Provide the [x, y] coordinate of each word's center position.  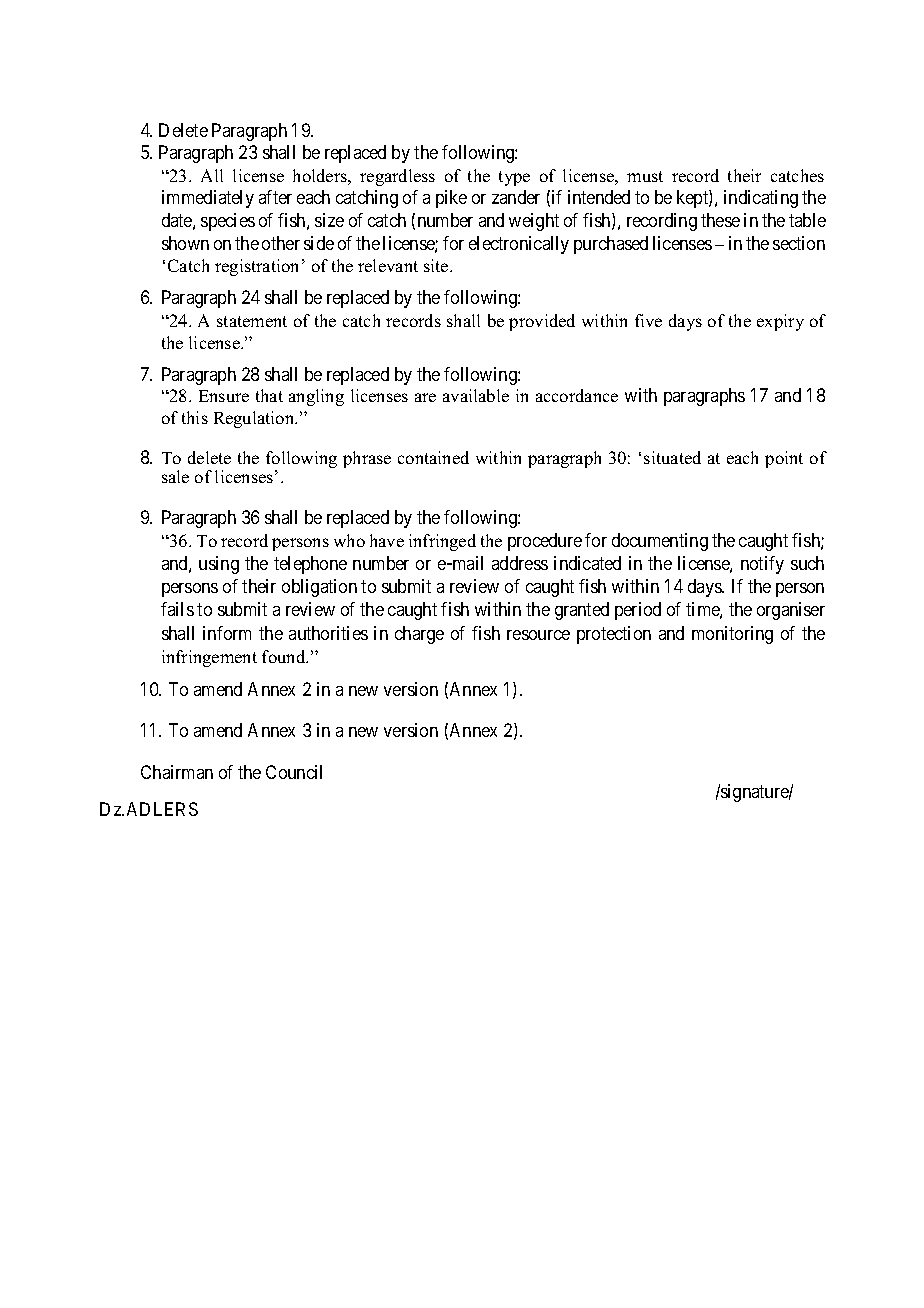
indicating [761, 199]
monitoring [732, 635]
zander [516, 197]
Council [294, 772]
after [275, 197]
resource [538, 635]
